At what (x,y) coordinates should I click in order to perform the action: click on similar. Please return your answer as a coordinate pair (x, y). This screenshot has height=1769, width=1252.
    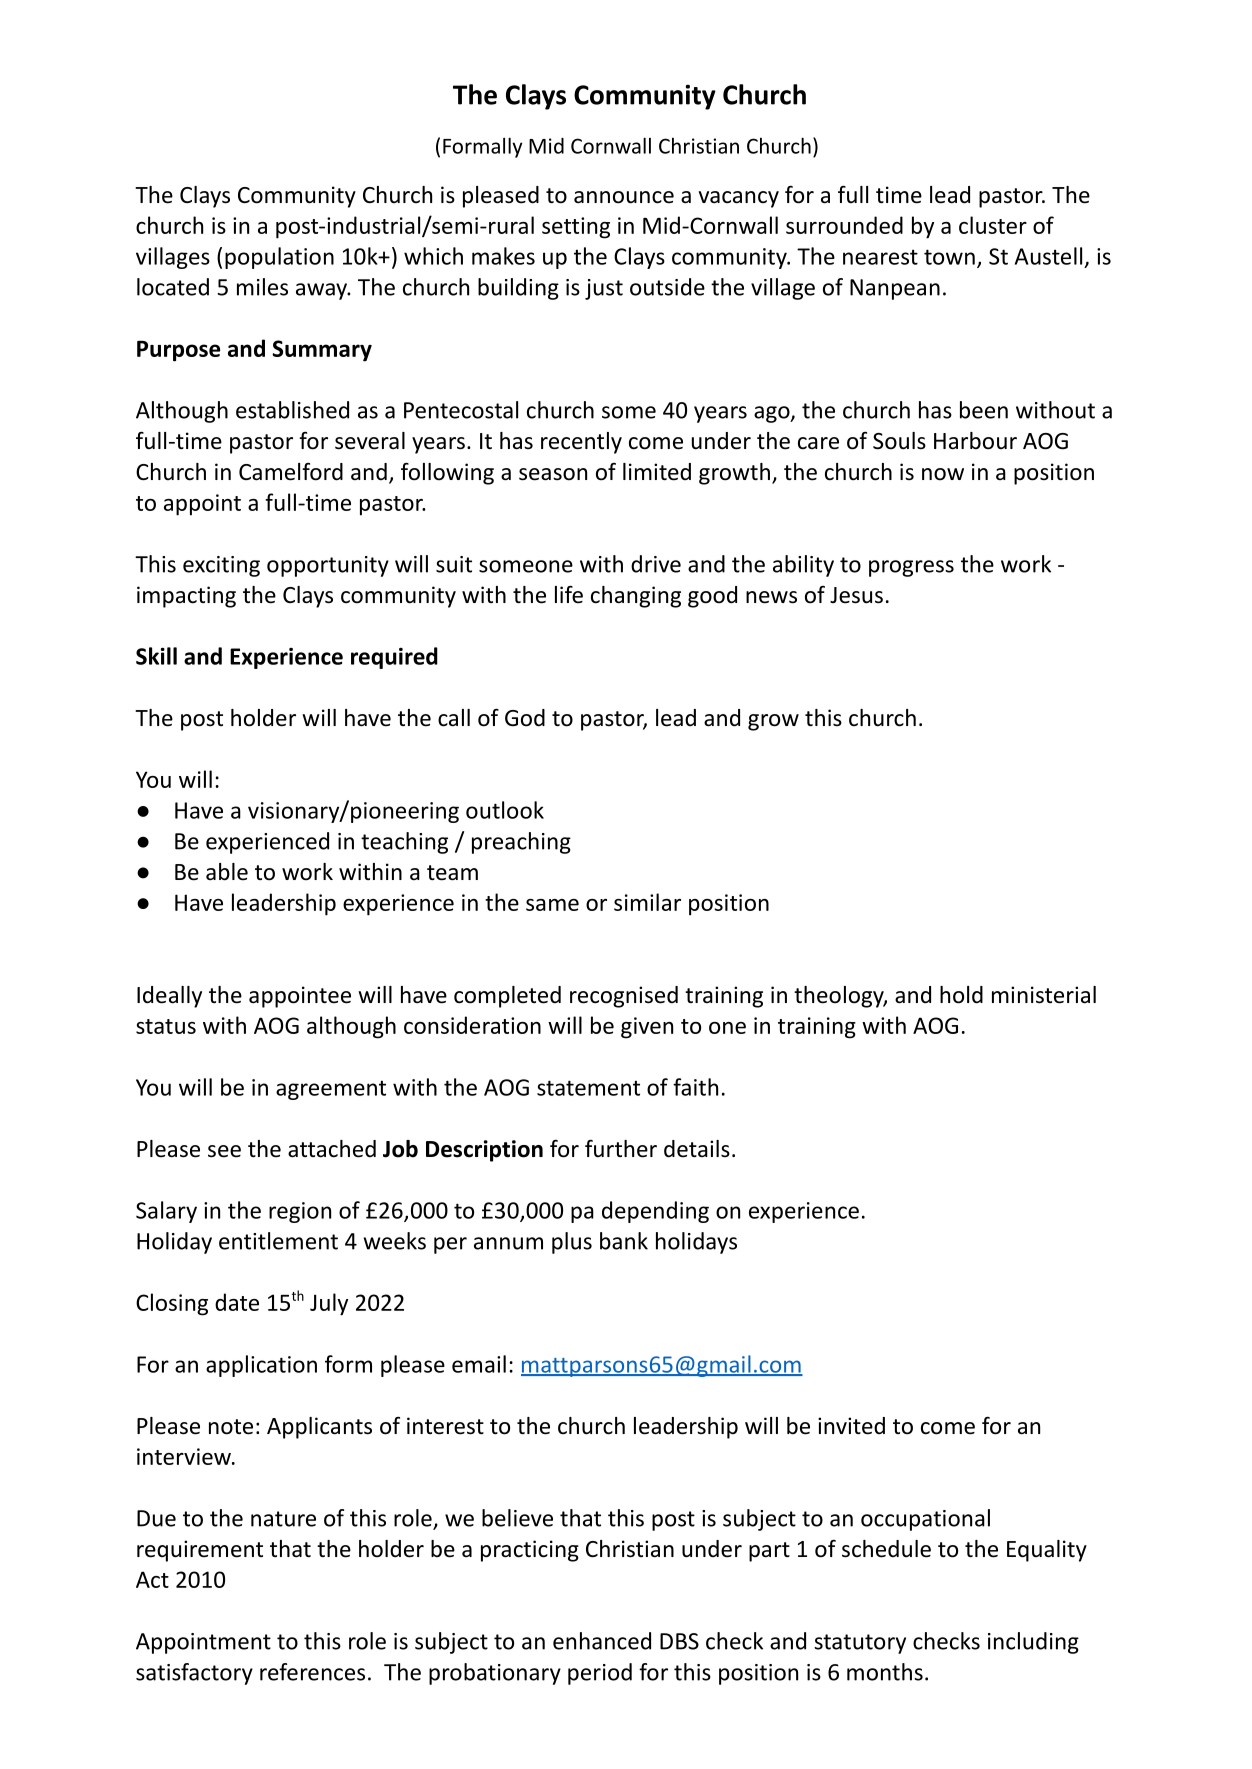
    Looking at the image, I should click on (647, 902).
